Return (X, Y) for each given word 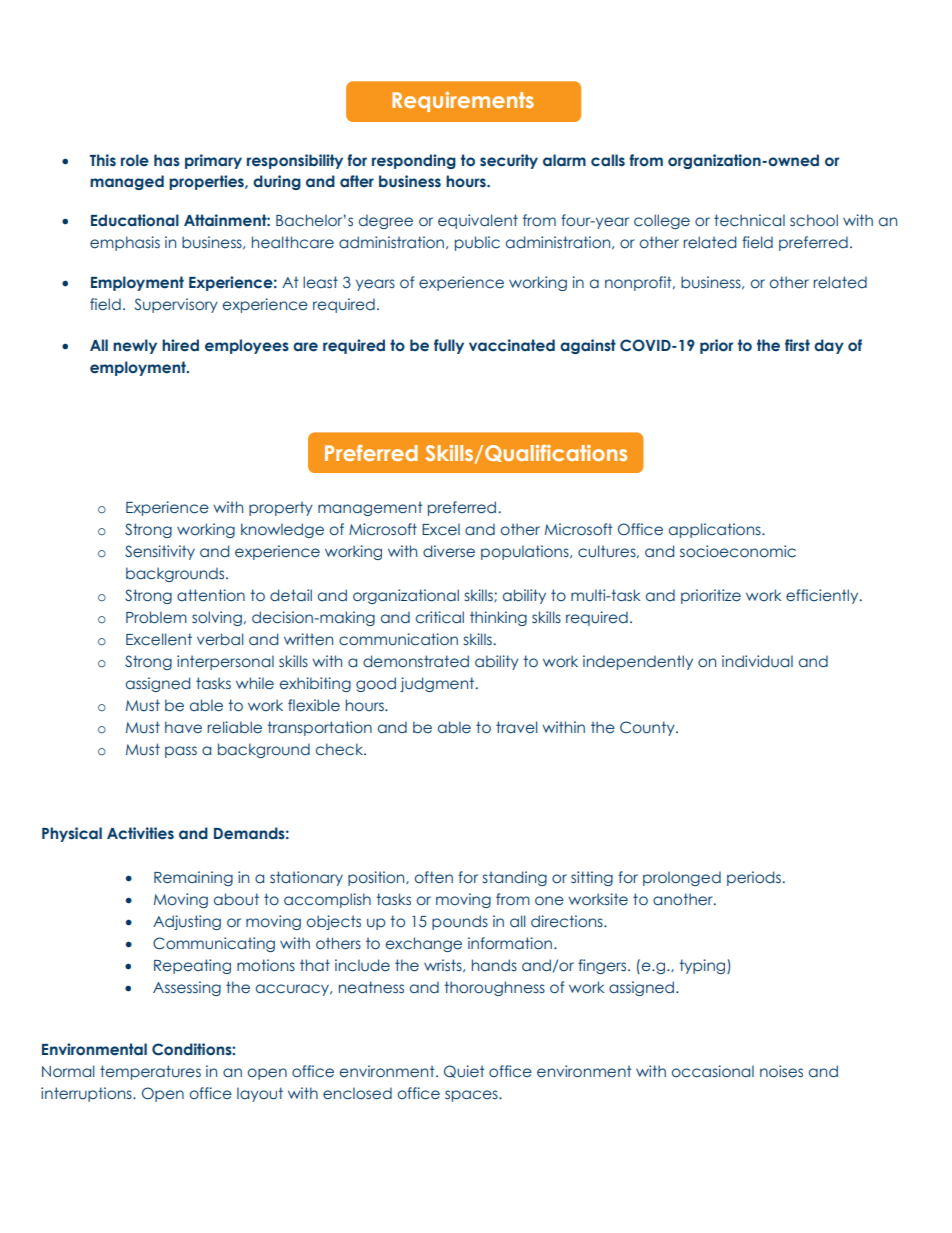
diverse (449, 551)
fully (449, 346)
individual (757, 661)
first (797, 345)
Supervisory (176, 305)
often (434, 877)
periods (754, 878)
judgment (438, 684)
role (135, 160)
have (183, 727)
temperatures (150, 1072)
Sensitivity (160, 552)
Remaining (193, 878)
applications (716, 530)
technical (749, 220)
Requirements (463, 102)
